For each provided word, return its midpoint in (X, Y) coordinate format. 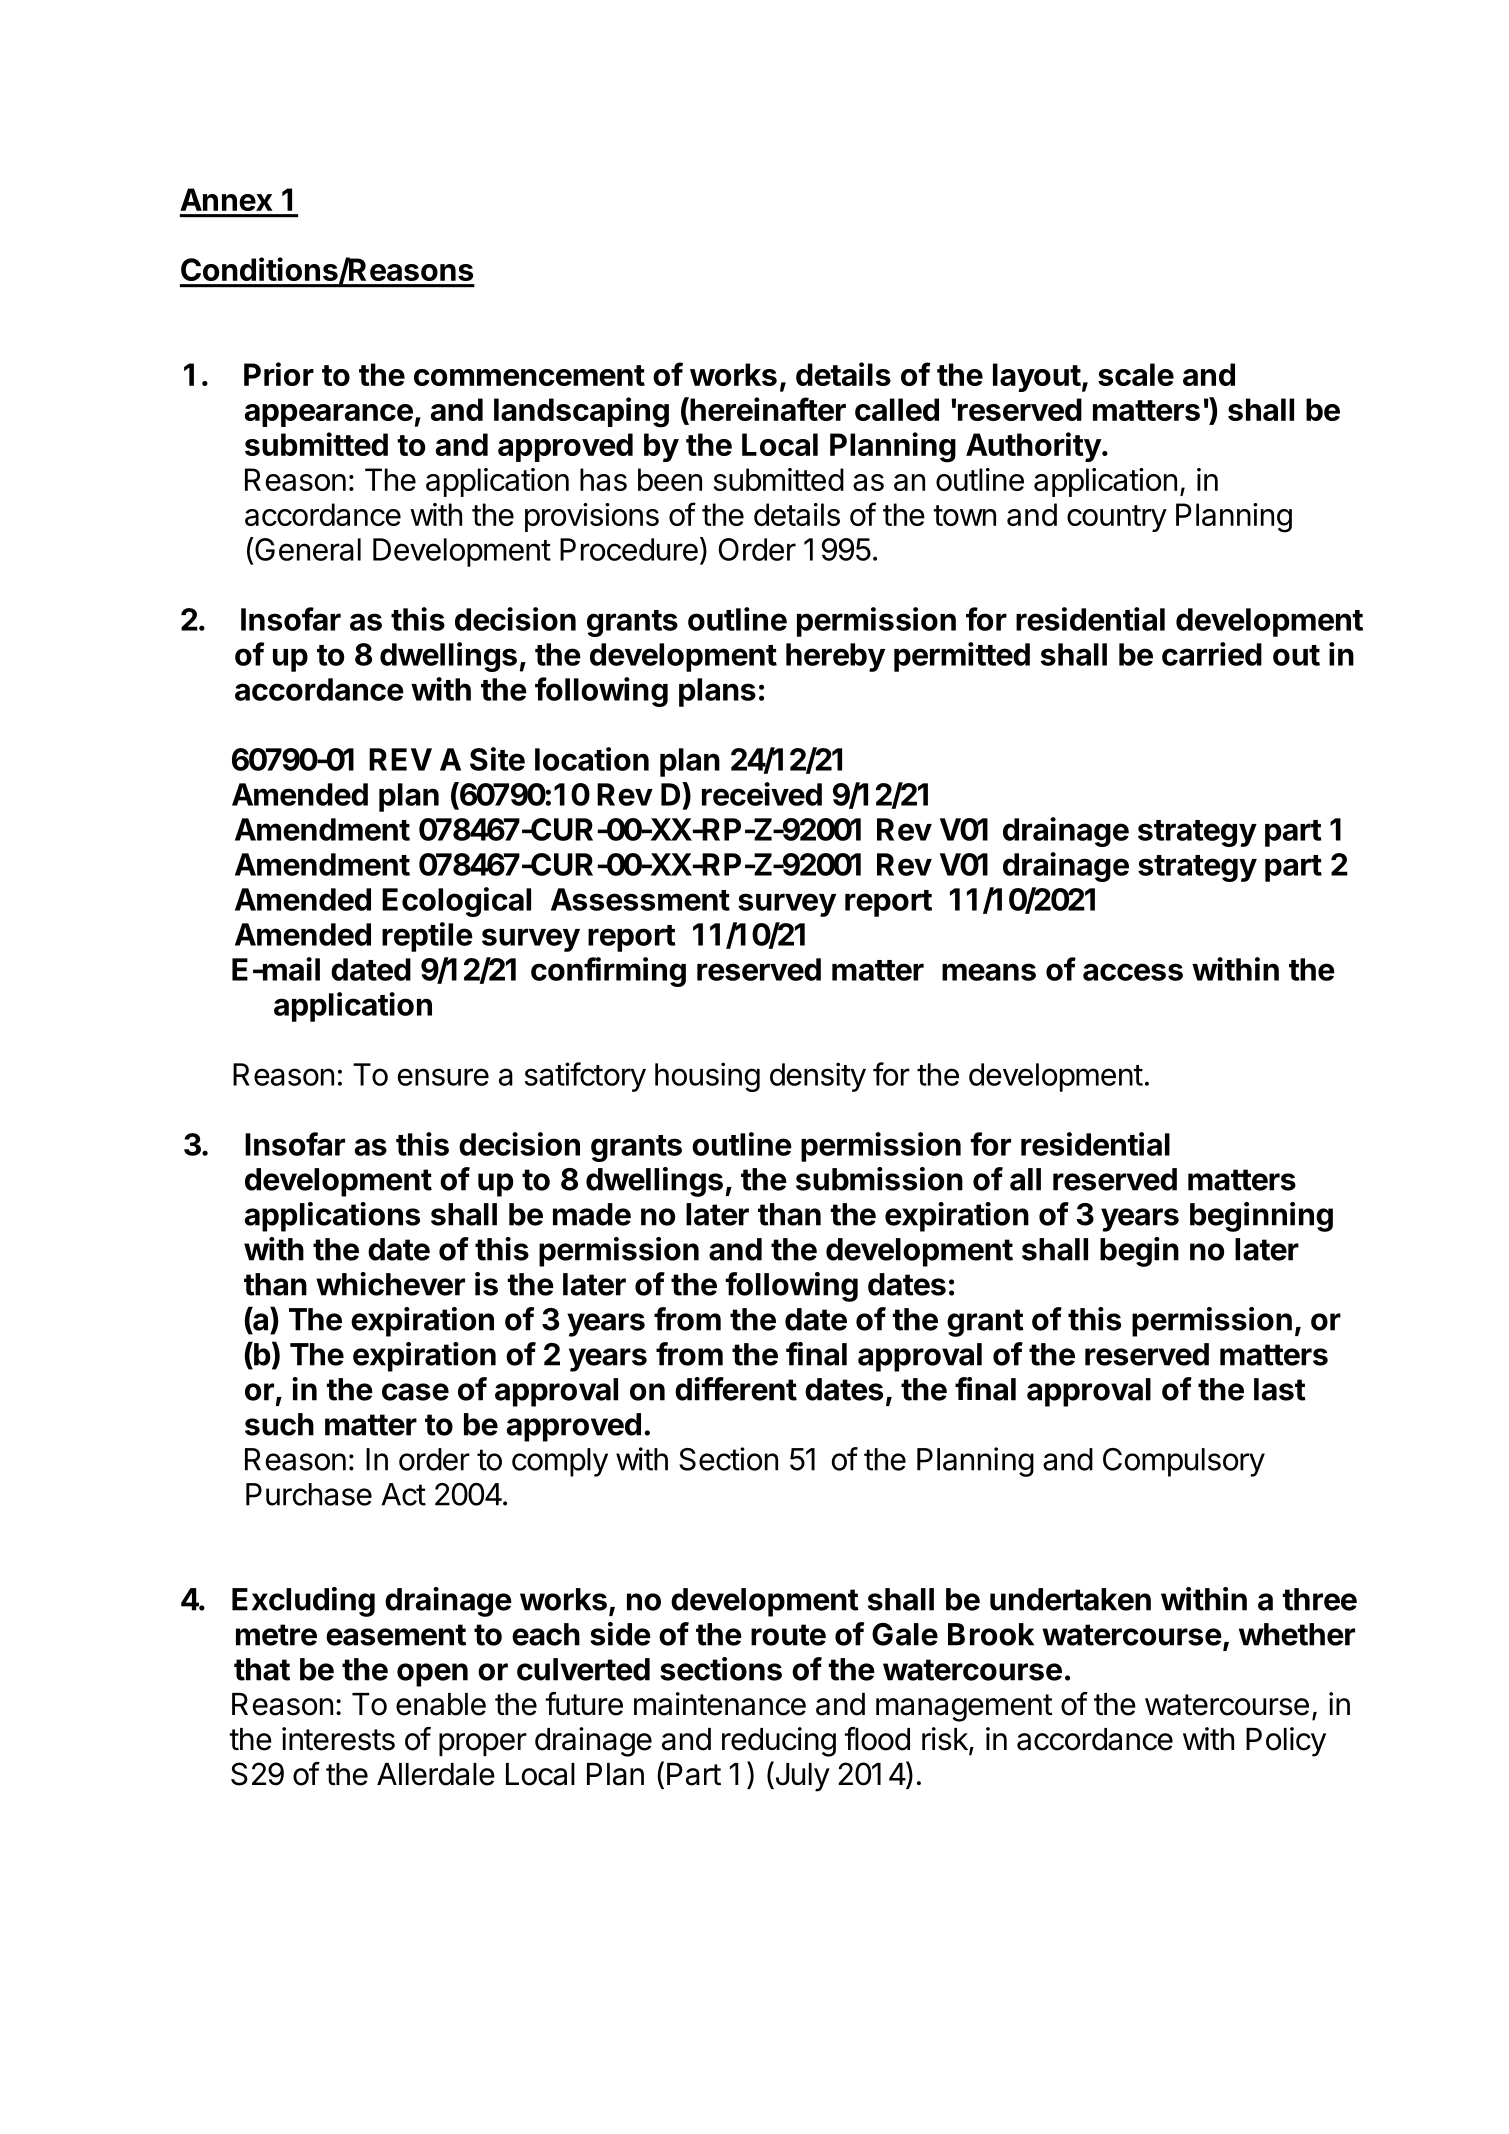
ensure (443, 1077)
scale (1136, 374)
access (1133, 972)
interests (338, 1739)
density (818, 1077)
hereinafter (767, 410)
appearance (329, 415)
